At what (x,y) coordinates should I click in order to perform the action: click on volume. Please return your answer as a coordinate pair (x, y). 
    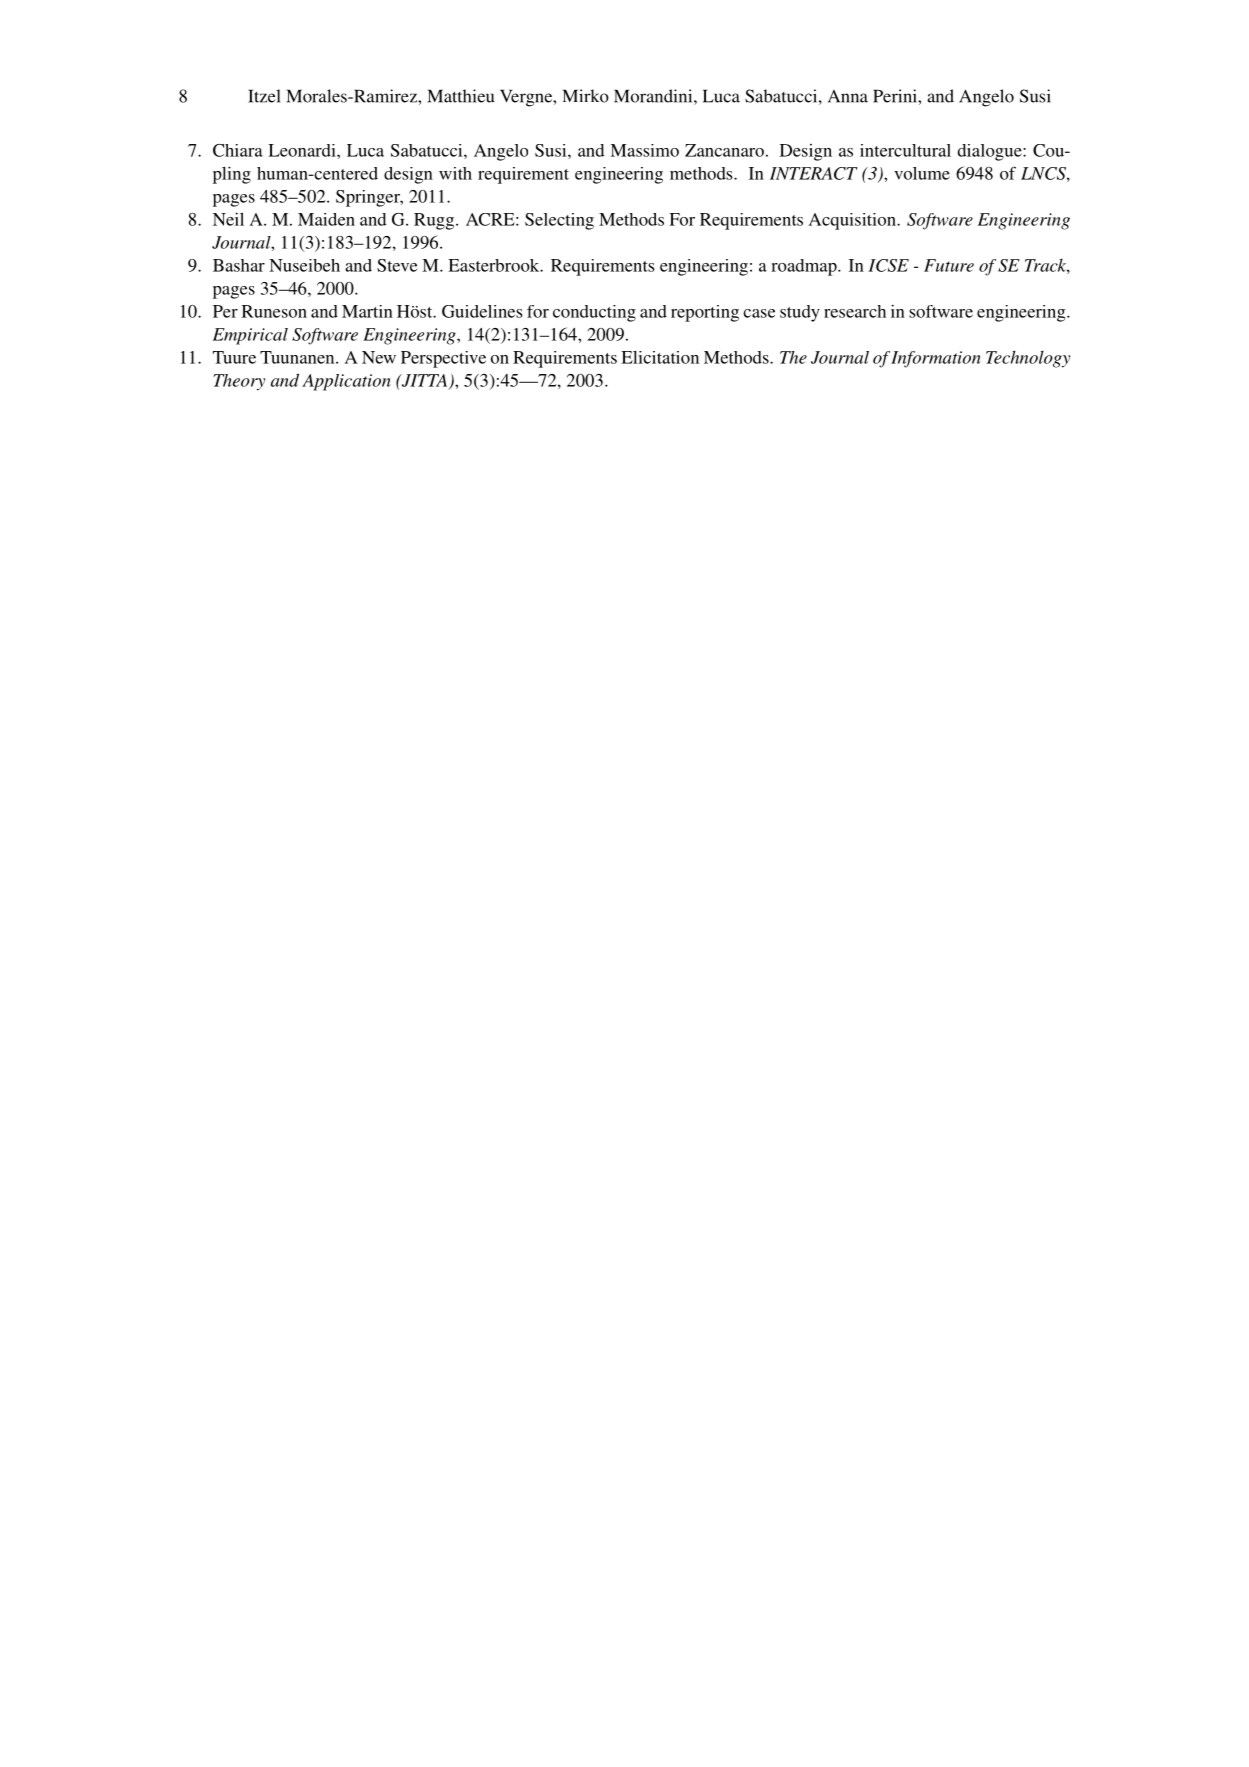
    Looking at the image, I should click on (922, 173).
